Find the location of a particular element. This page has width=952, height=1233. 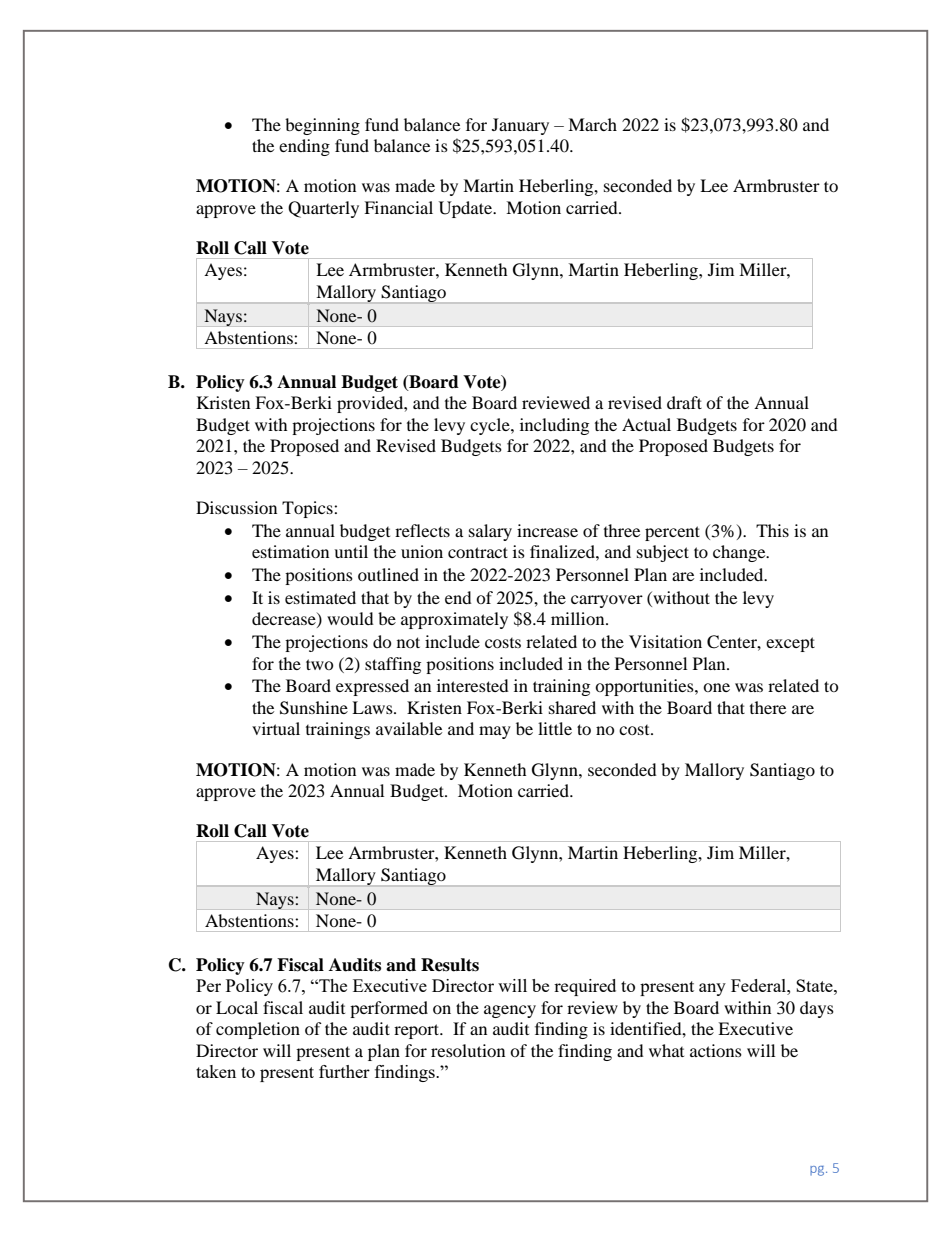

Topics is located at coordinates (308, 509).
